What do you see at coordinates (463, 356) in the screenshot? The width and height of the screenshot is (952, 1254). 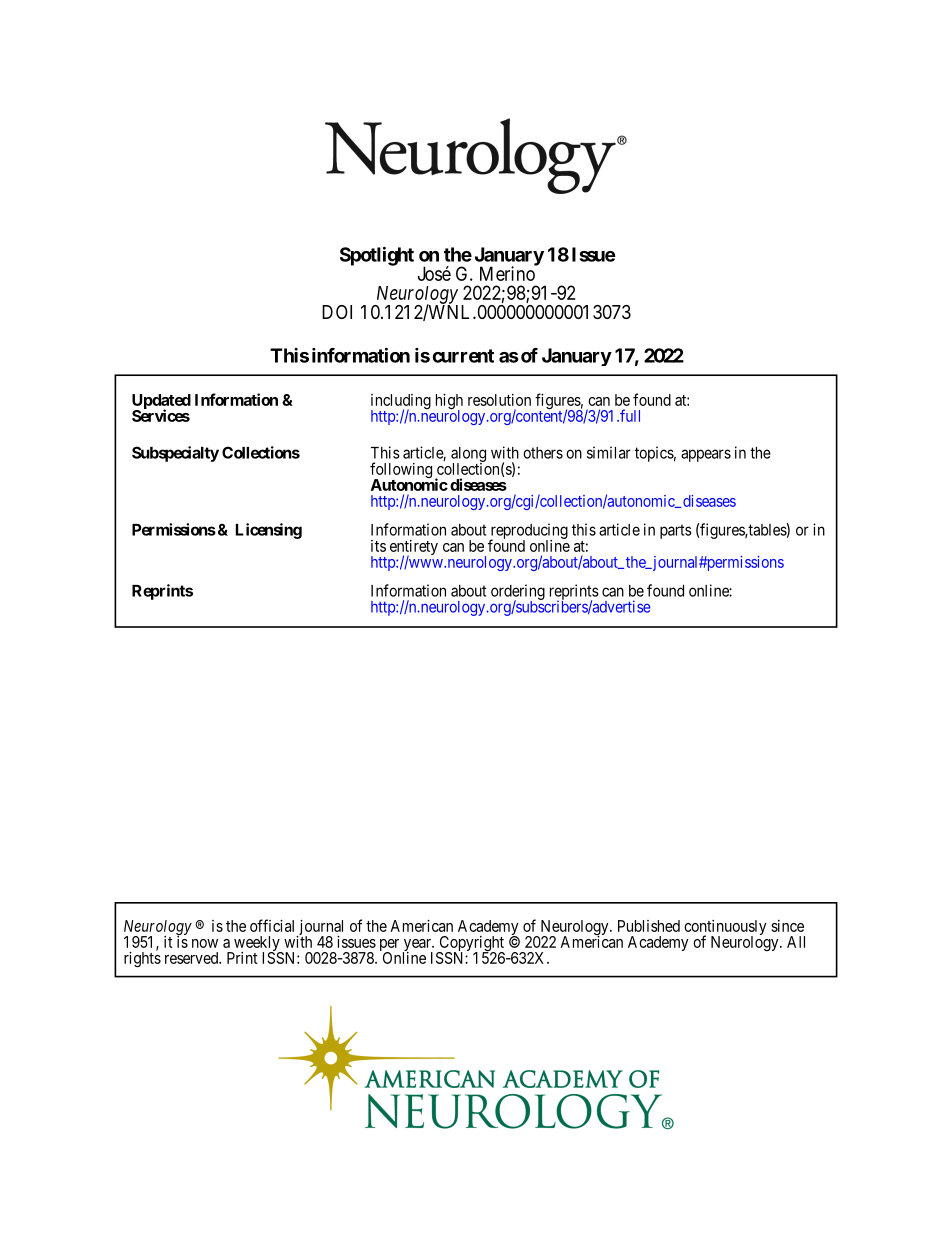 I see `current` at bounding box center [463, 356].
